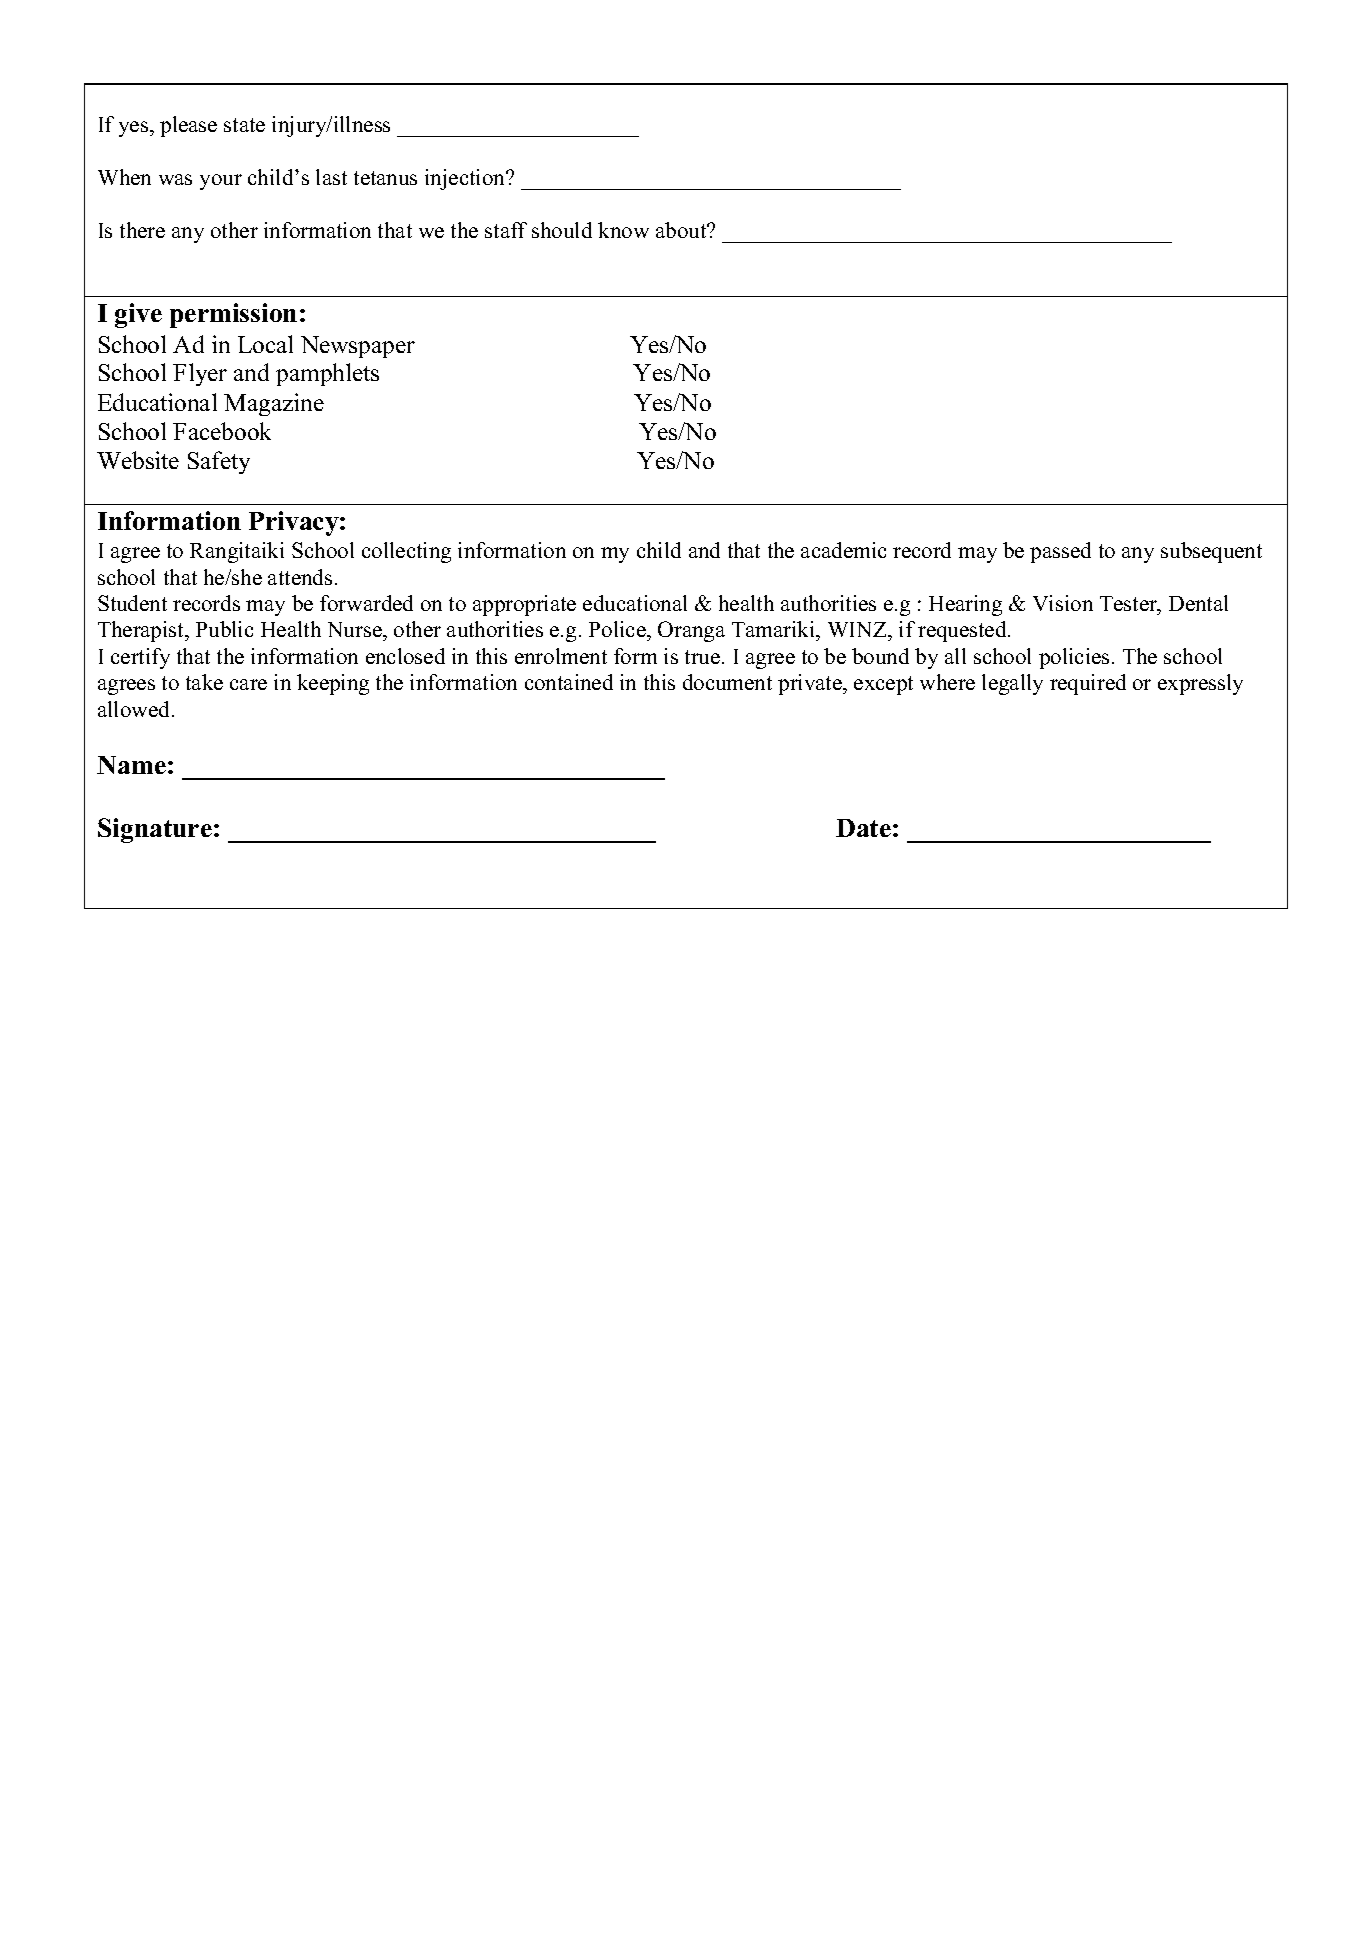 This screenshot has height=1938, width=1370. I want to click on Safety, so click(219, 462).
